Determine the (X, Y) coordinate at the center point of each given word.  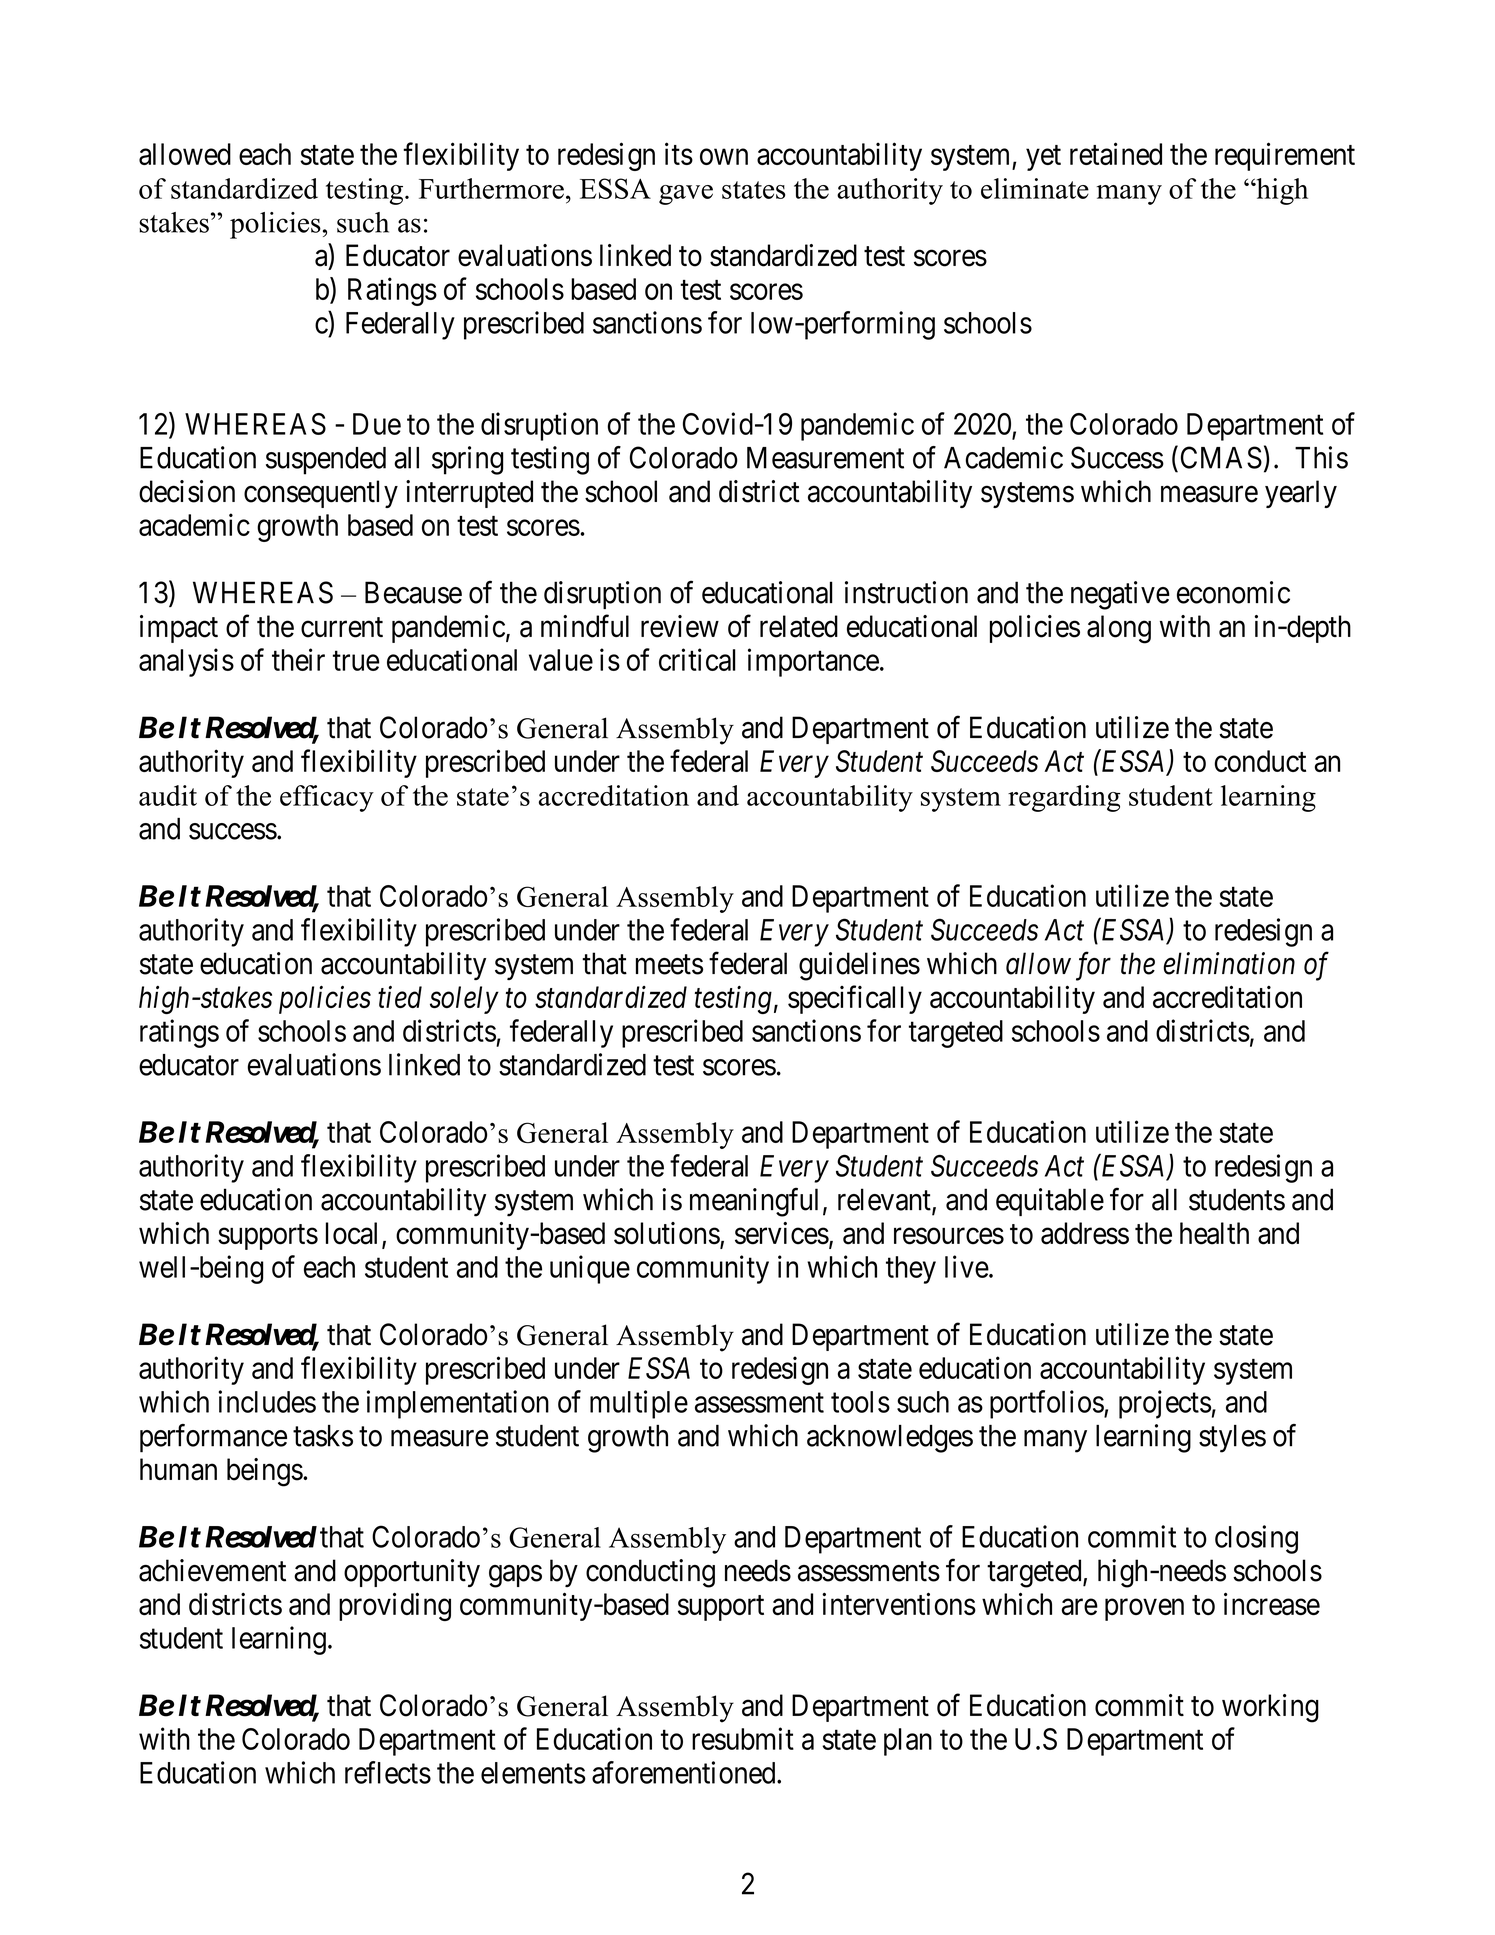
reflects (388, 1772)
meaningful (754, 1202)
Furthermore (491, 188)
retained (1116, 153)
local (354, 1234)
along (1119, 629)
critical (697, 659)
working (1270, 1708)
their (298, 659)
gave (686, 195)
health (1214, 1233)
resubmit (743, 1738)
